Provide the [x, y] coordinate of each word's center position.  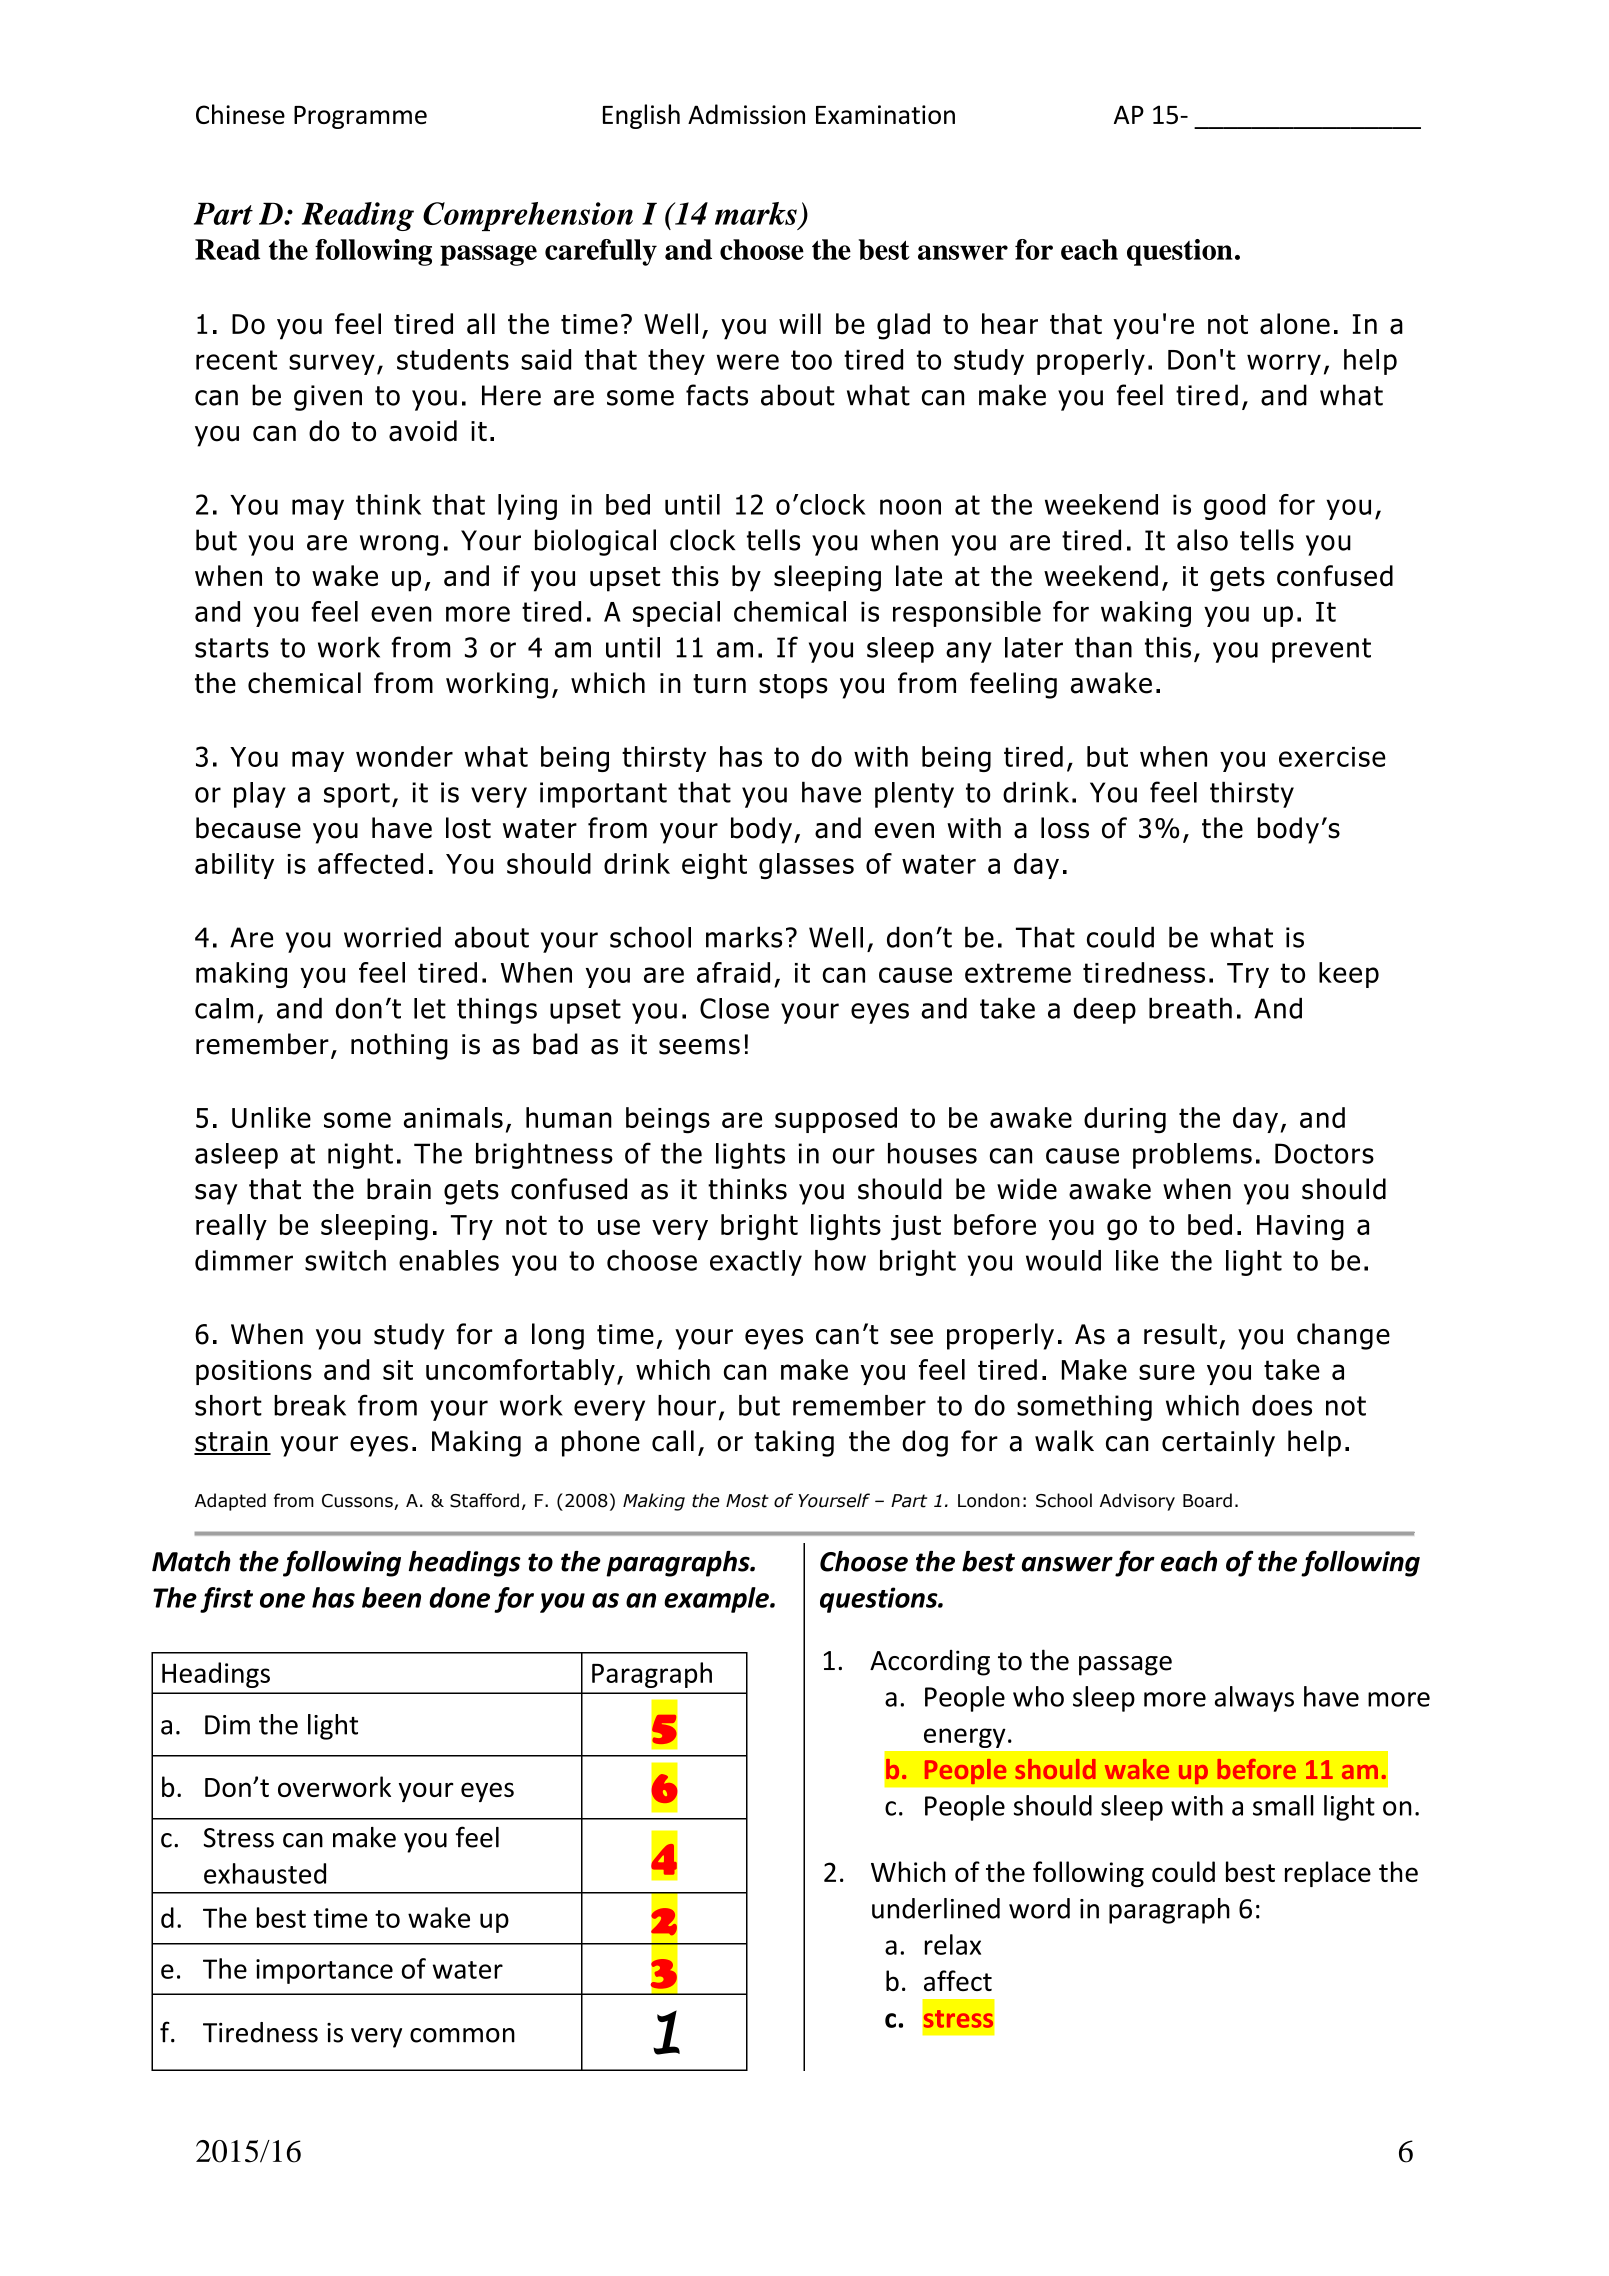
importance [324, 1971]
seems [699, 1047]
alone [1295, 324]
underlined [936, 1908]
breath [1190, 1008]
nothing [399, 1046]
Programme [360, 117]
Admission [746, 114]
